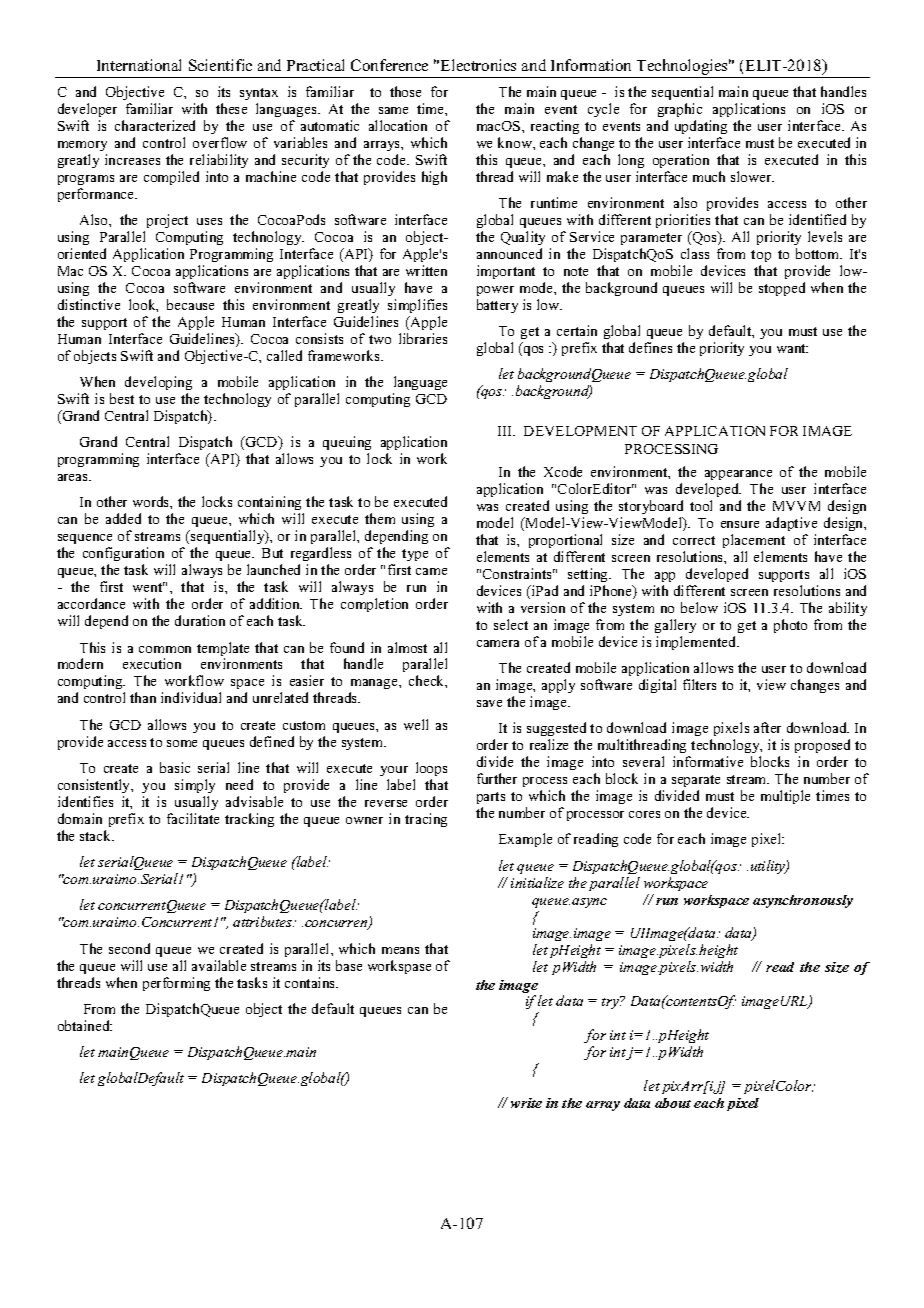  What do you see at coordinates (85, 1025) in the document?
I see `obtained` at bounding box center [85, 1025].
